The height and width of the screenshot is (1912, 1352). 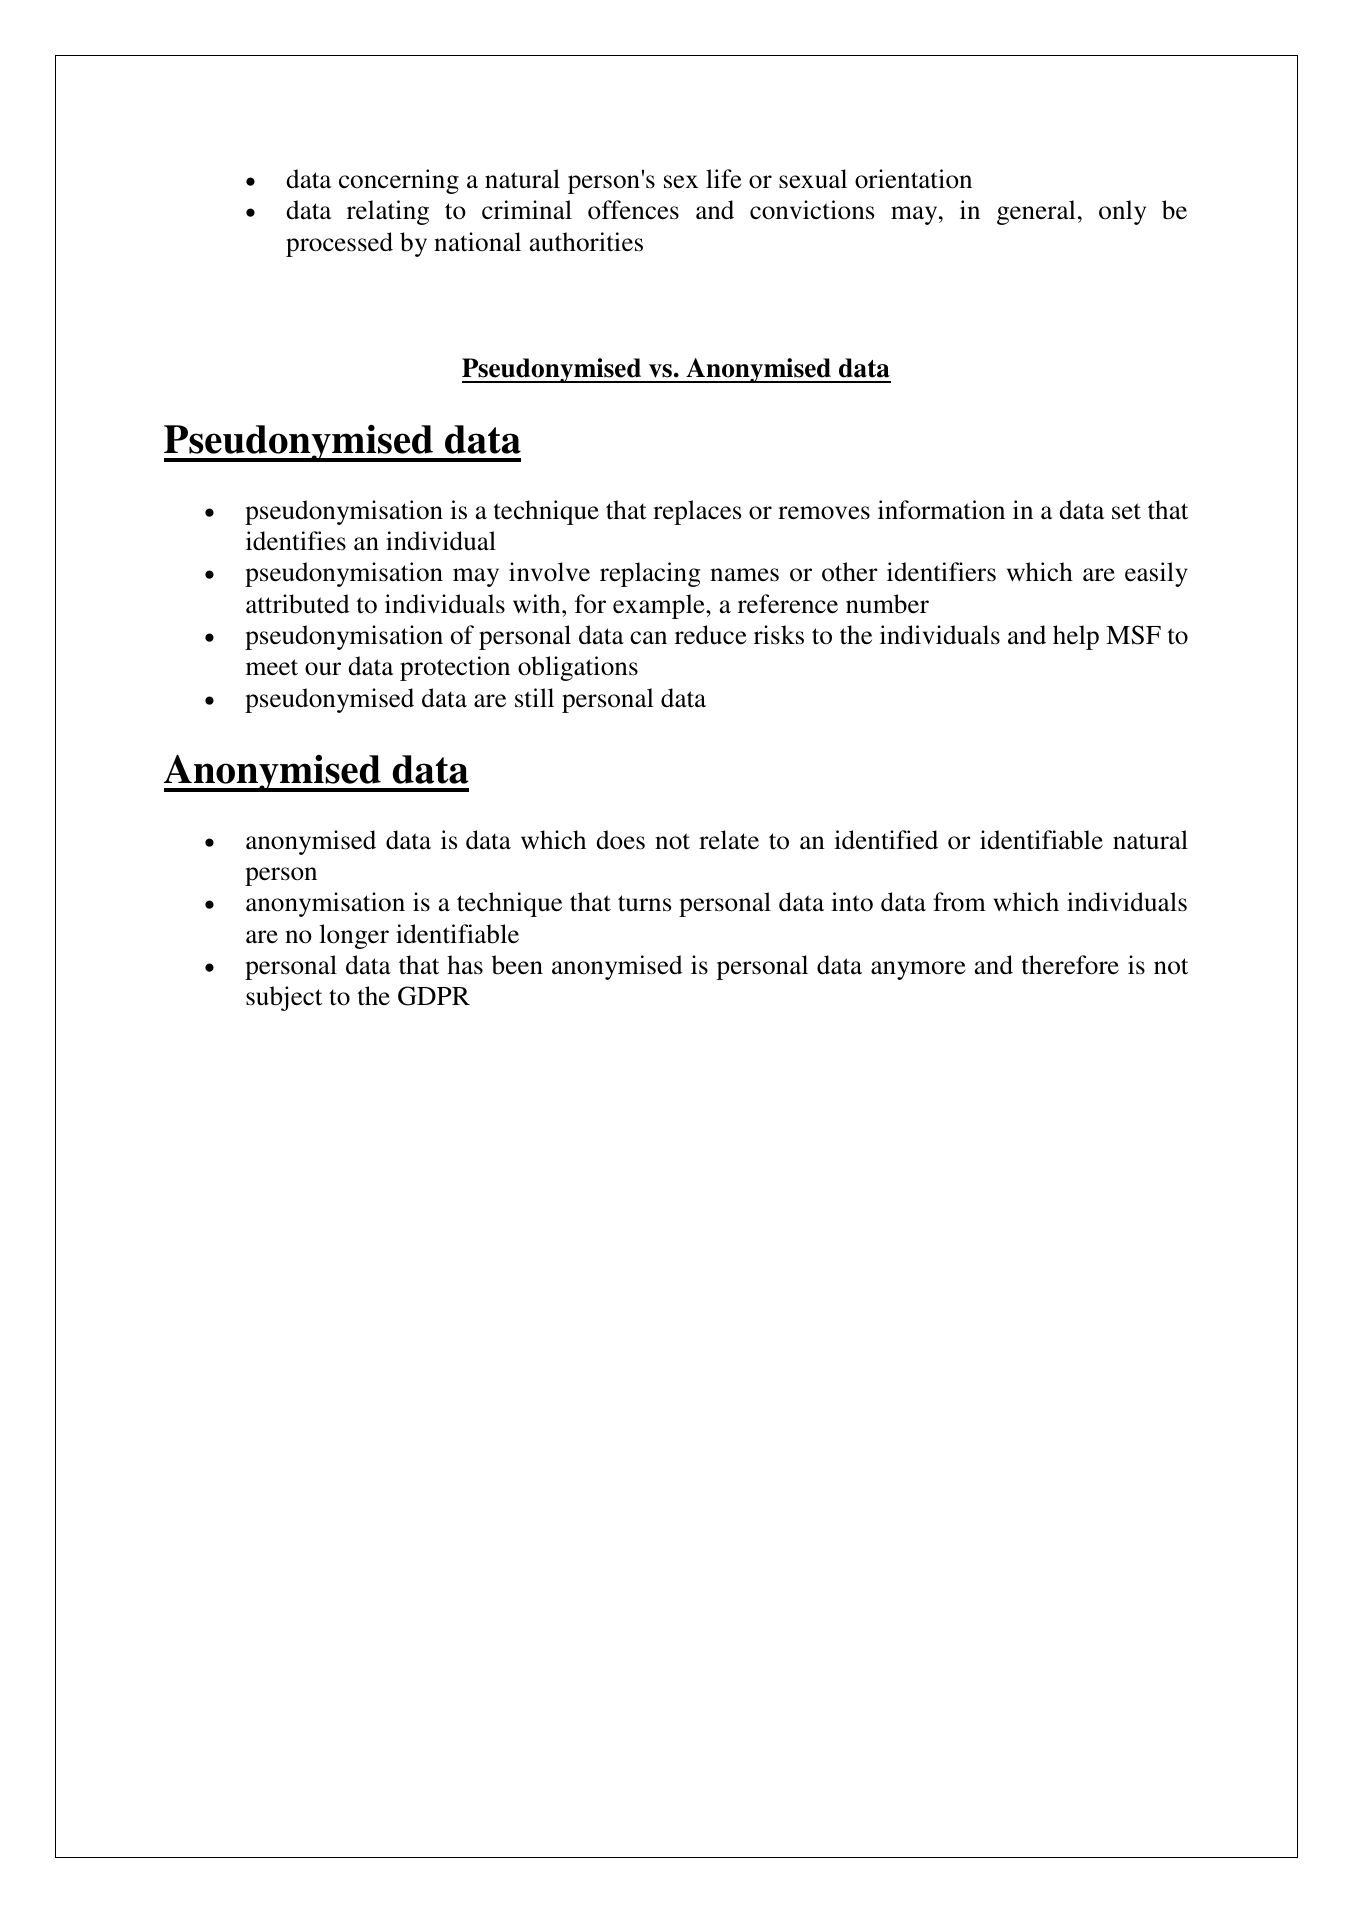 What do you see at coordinates (723, 179) in the screenshot?
I see `life` at bounding box center [723, 179].
